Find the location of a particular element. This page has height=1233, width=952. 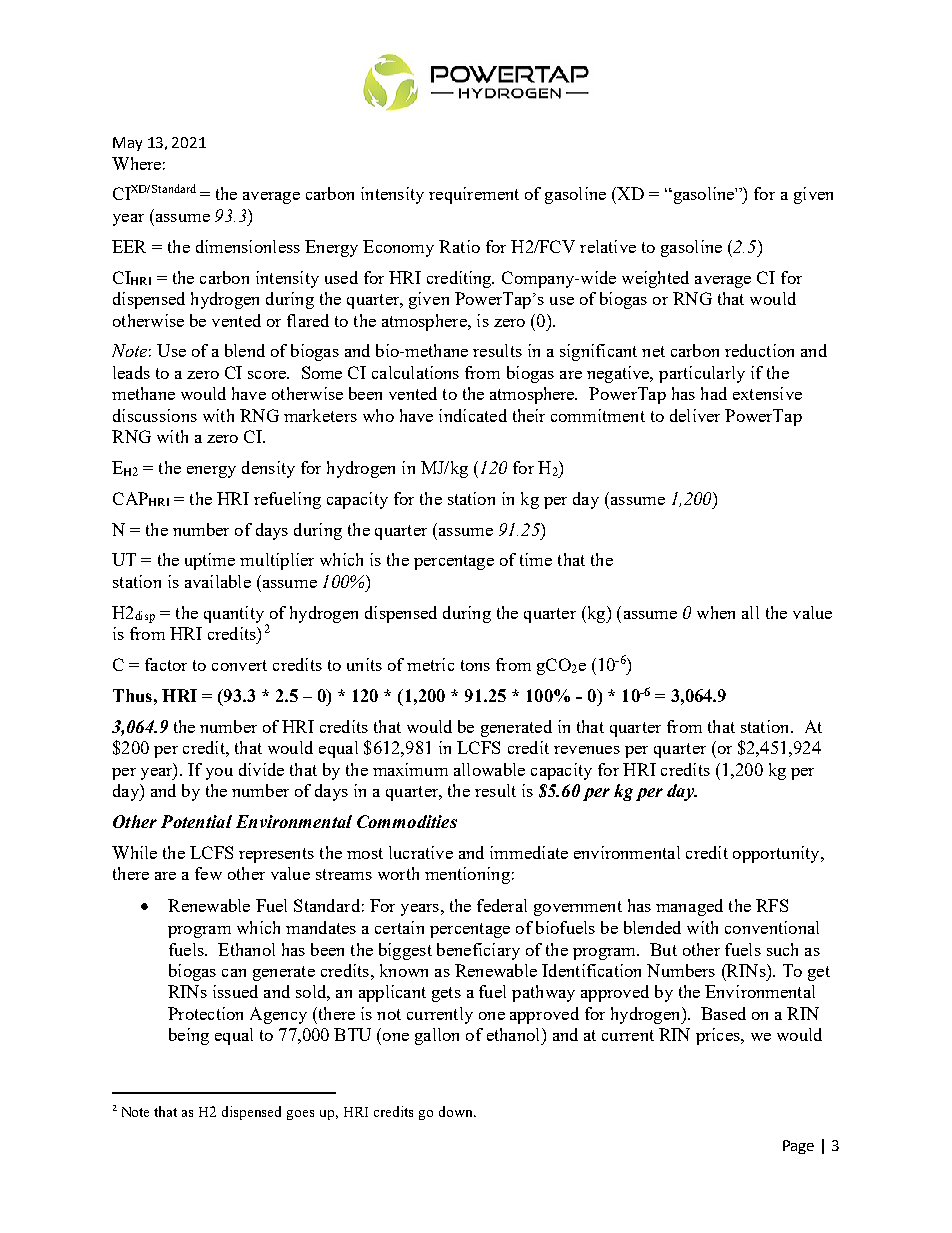

allowable is located at coordinates (489, 769).
